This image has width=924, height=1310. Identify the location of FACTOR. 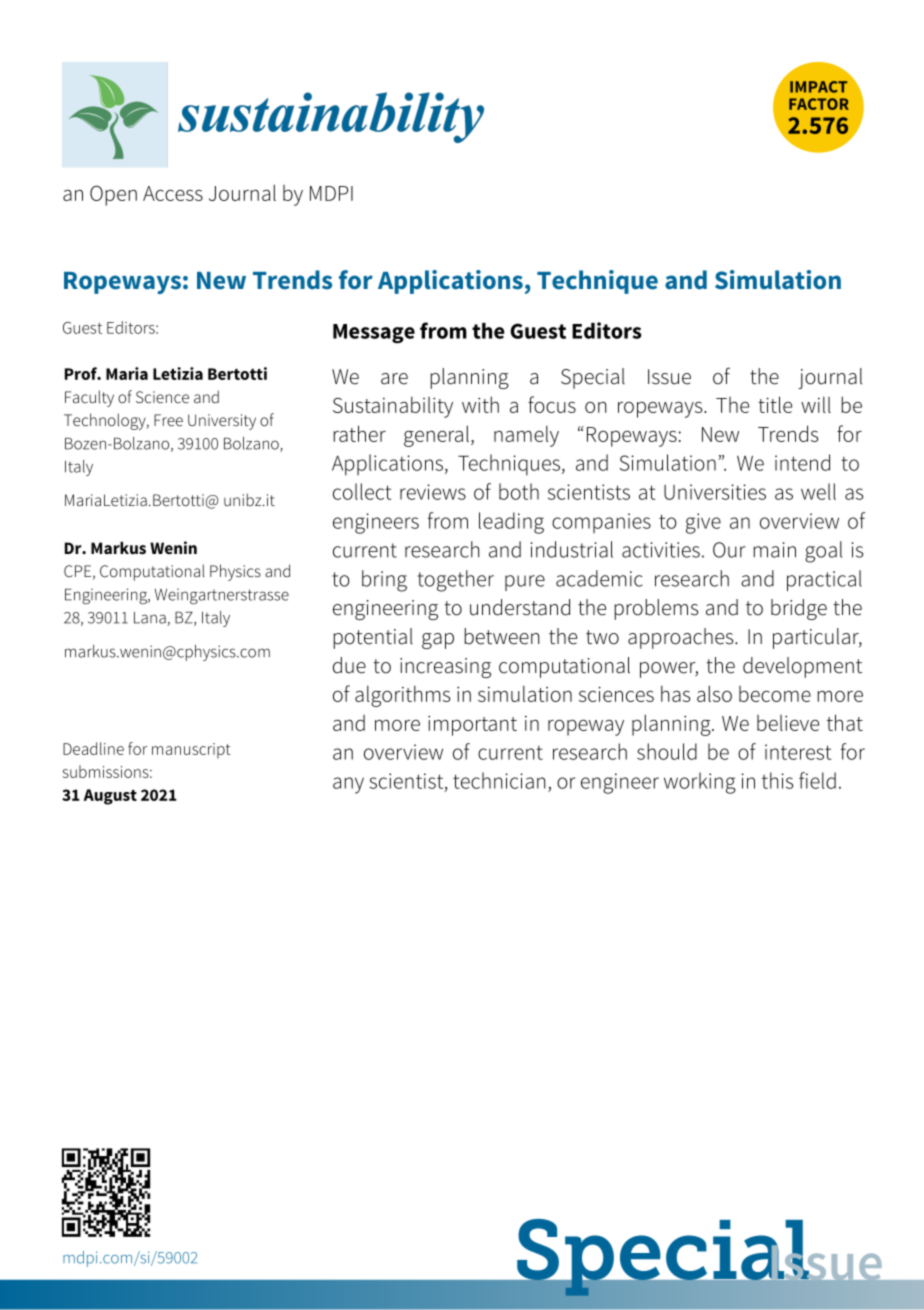
(819, 104).
